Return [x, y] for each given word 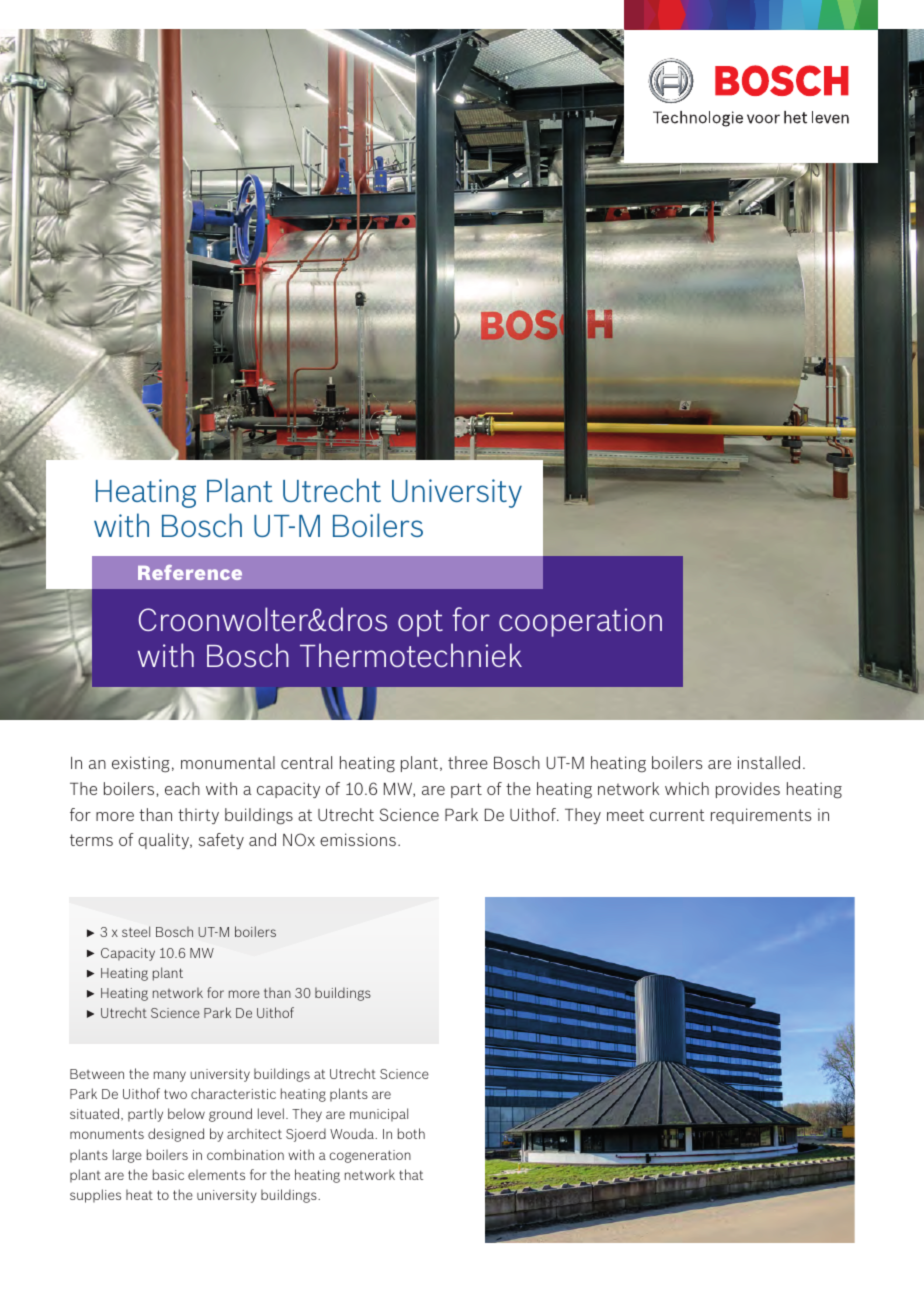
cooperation [580, 622]
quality [165, 841]
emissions [358, 839]
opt [420, 623]
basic [168, 1174]
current [677, 815]
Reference [190, 572]
